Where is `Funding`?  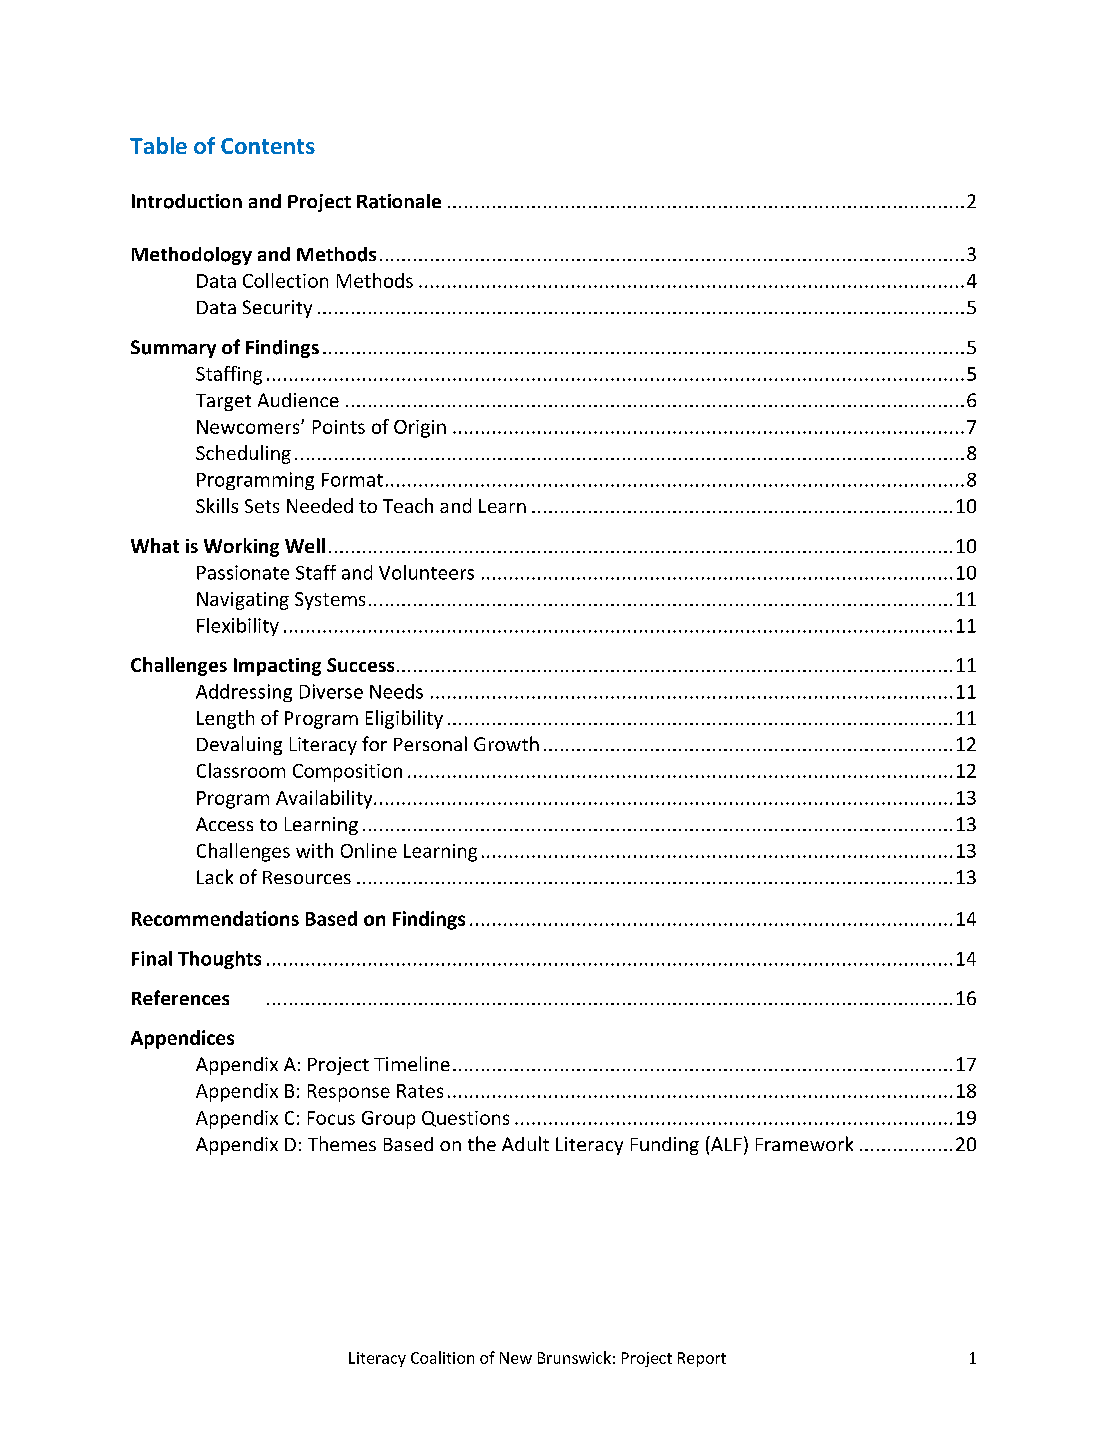
Funding is located at coordinates (665, 1146).
